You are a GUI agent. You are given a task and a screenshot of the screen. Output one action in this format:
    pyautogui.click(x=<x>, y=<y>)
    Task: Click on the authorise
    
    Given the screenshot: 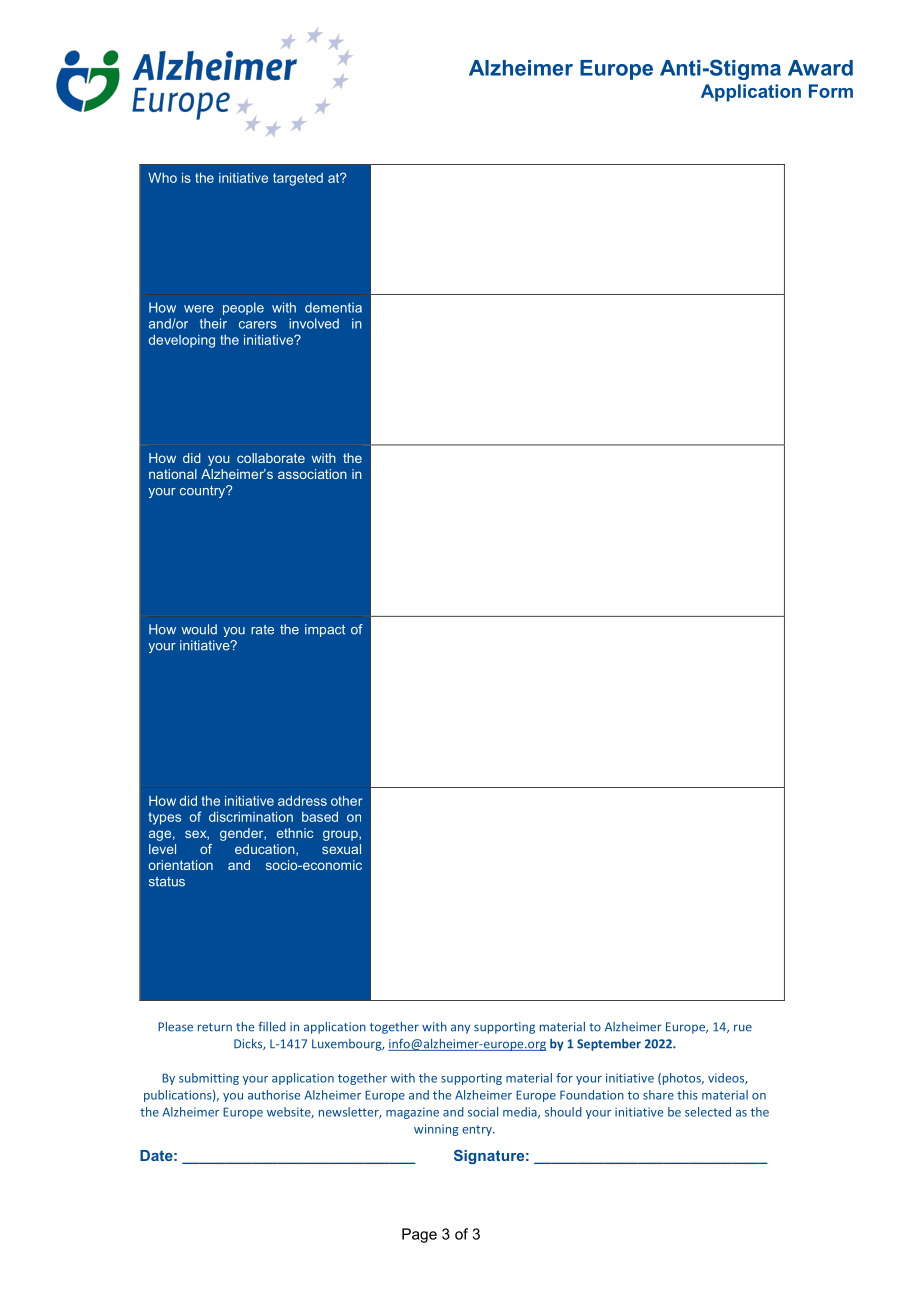 What is the action you would take?
    pyautogui.click(x=274, y=1095)
